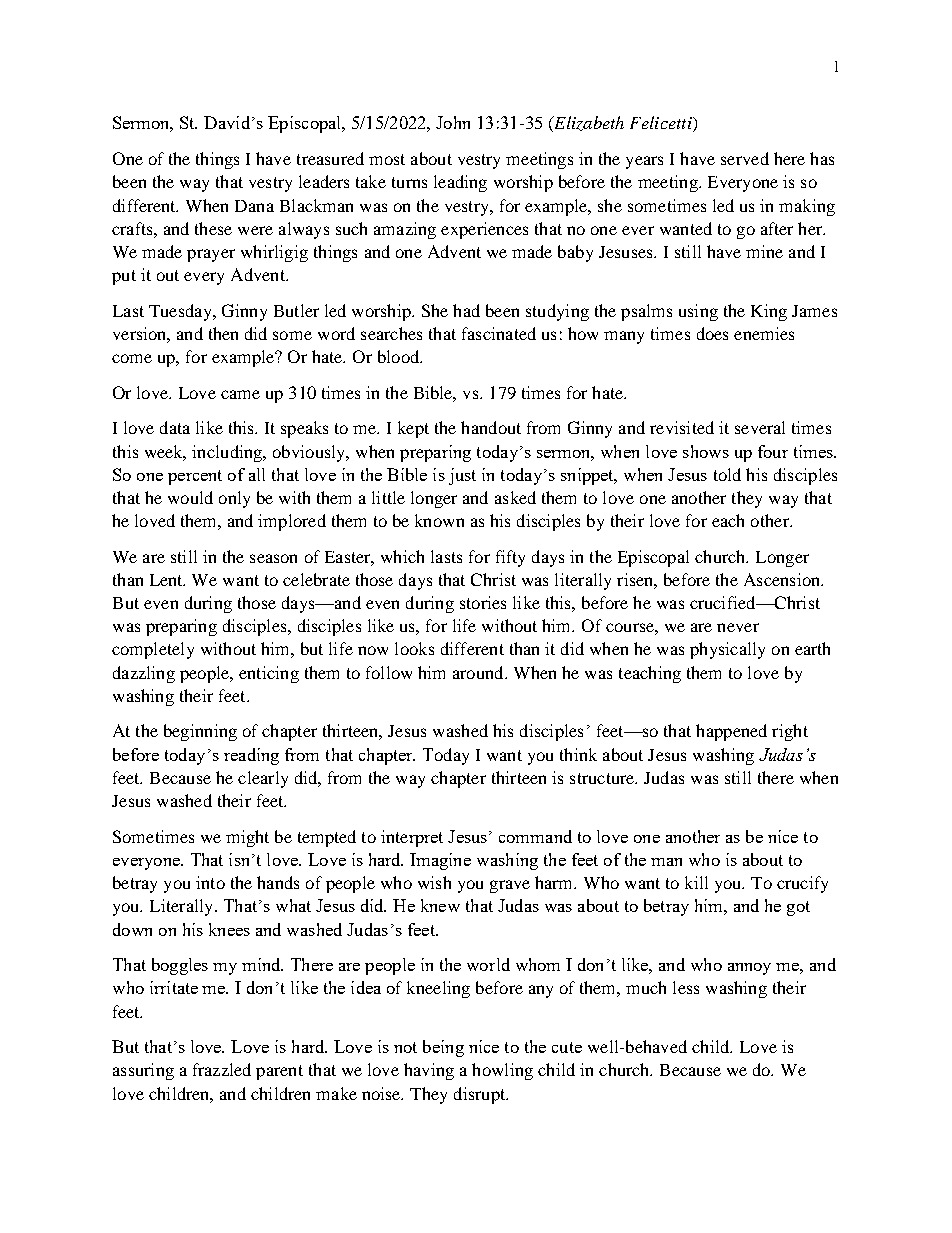 This screenshot has width=952, height=1233. What do you see at coordinates (240, 394) in the screenshot?
I see `came` at bounding box center [240, 394].
